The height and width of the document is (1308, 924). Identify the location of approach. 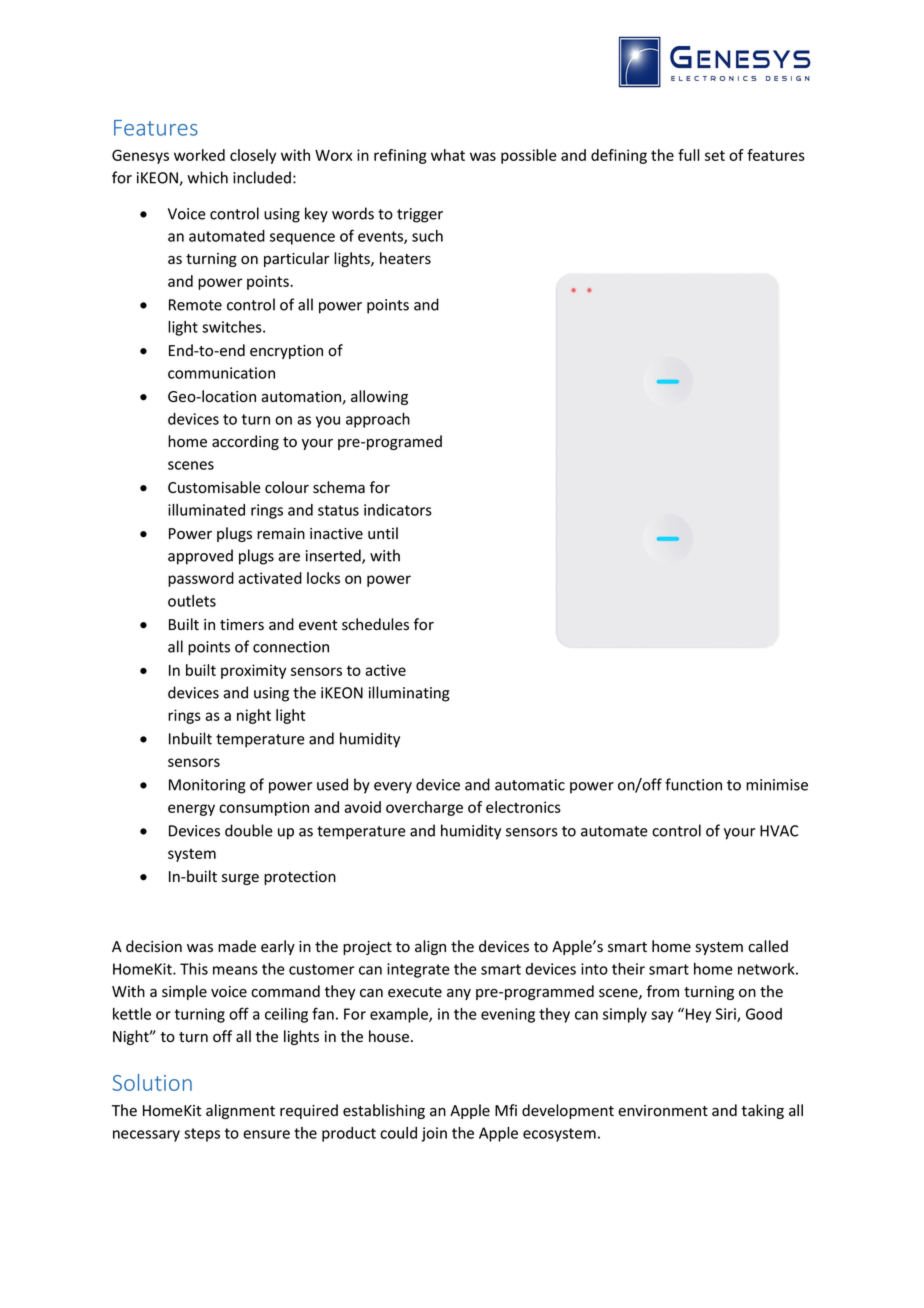
(378, 420).
